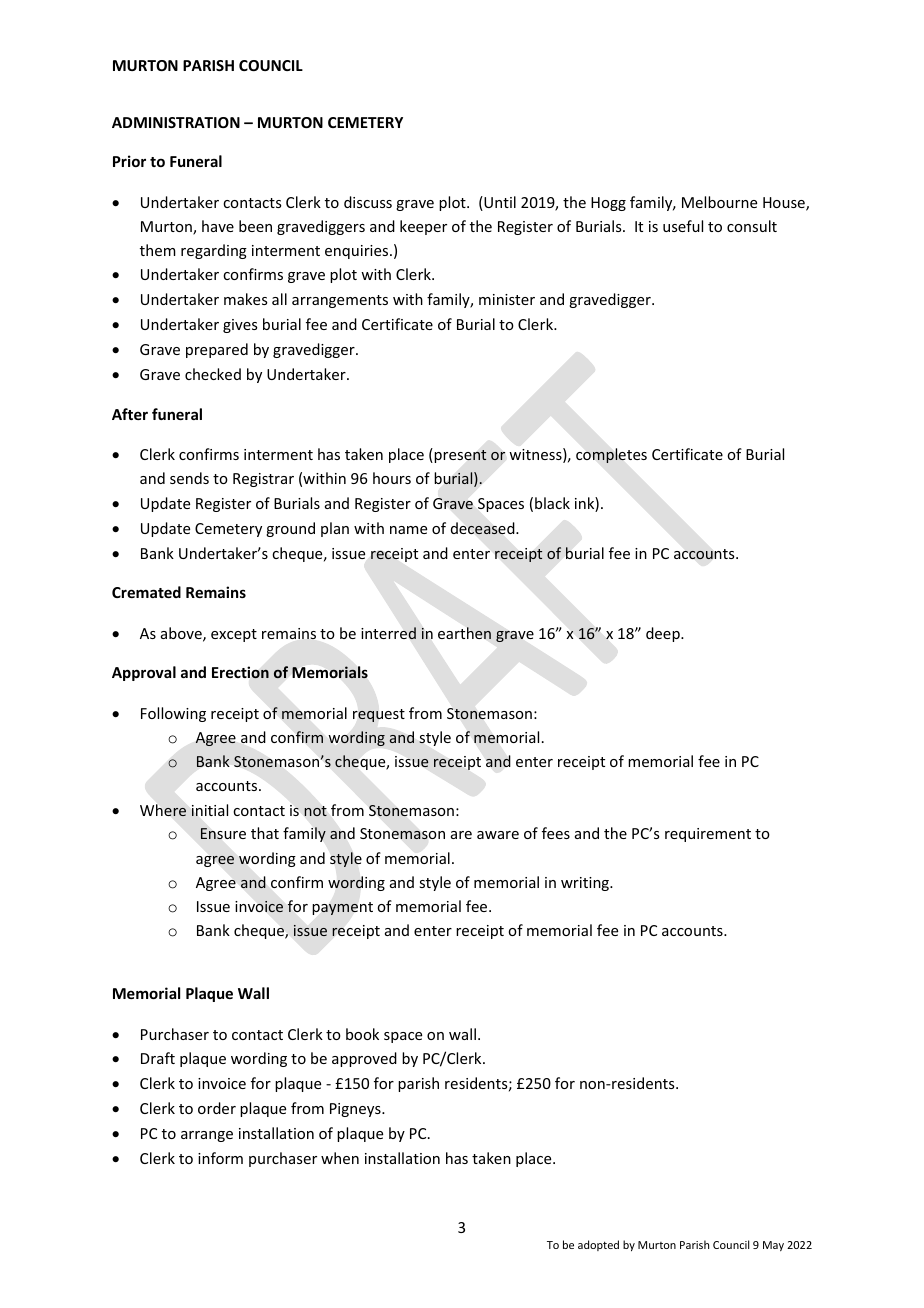  What do you see at coordinates (719, 202) in the screenshot?
I see `Melbourne` at bounding box center [719, 202].
